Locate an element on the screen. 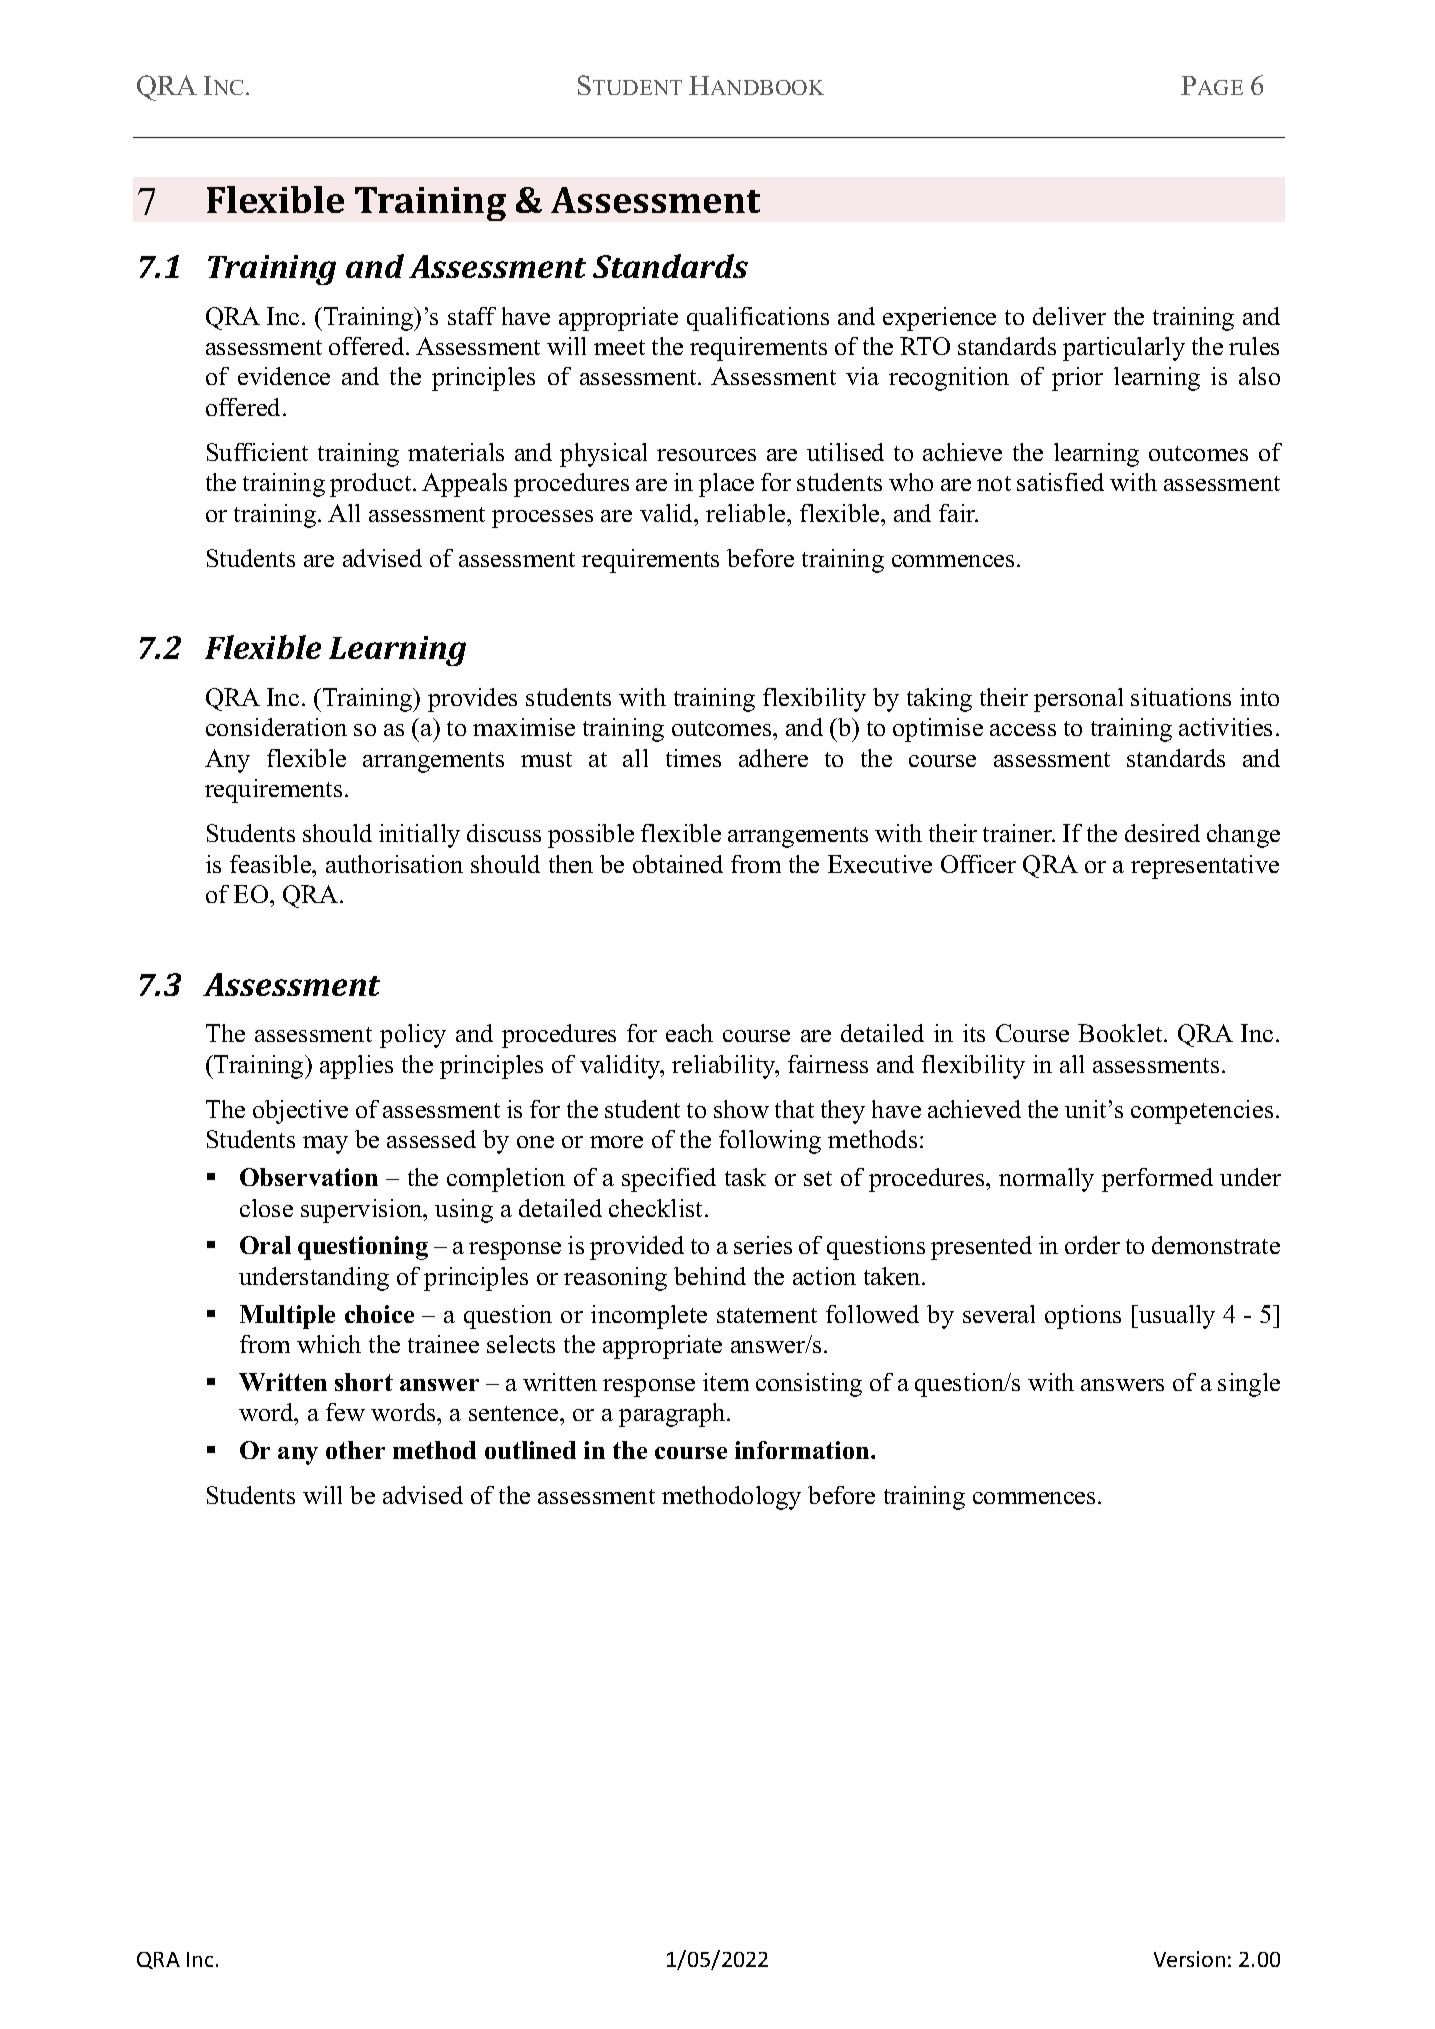 This screenshot has height=2029, width=1435. evidence is located at coordinates (284, 376).
